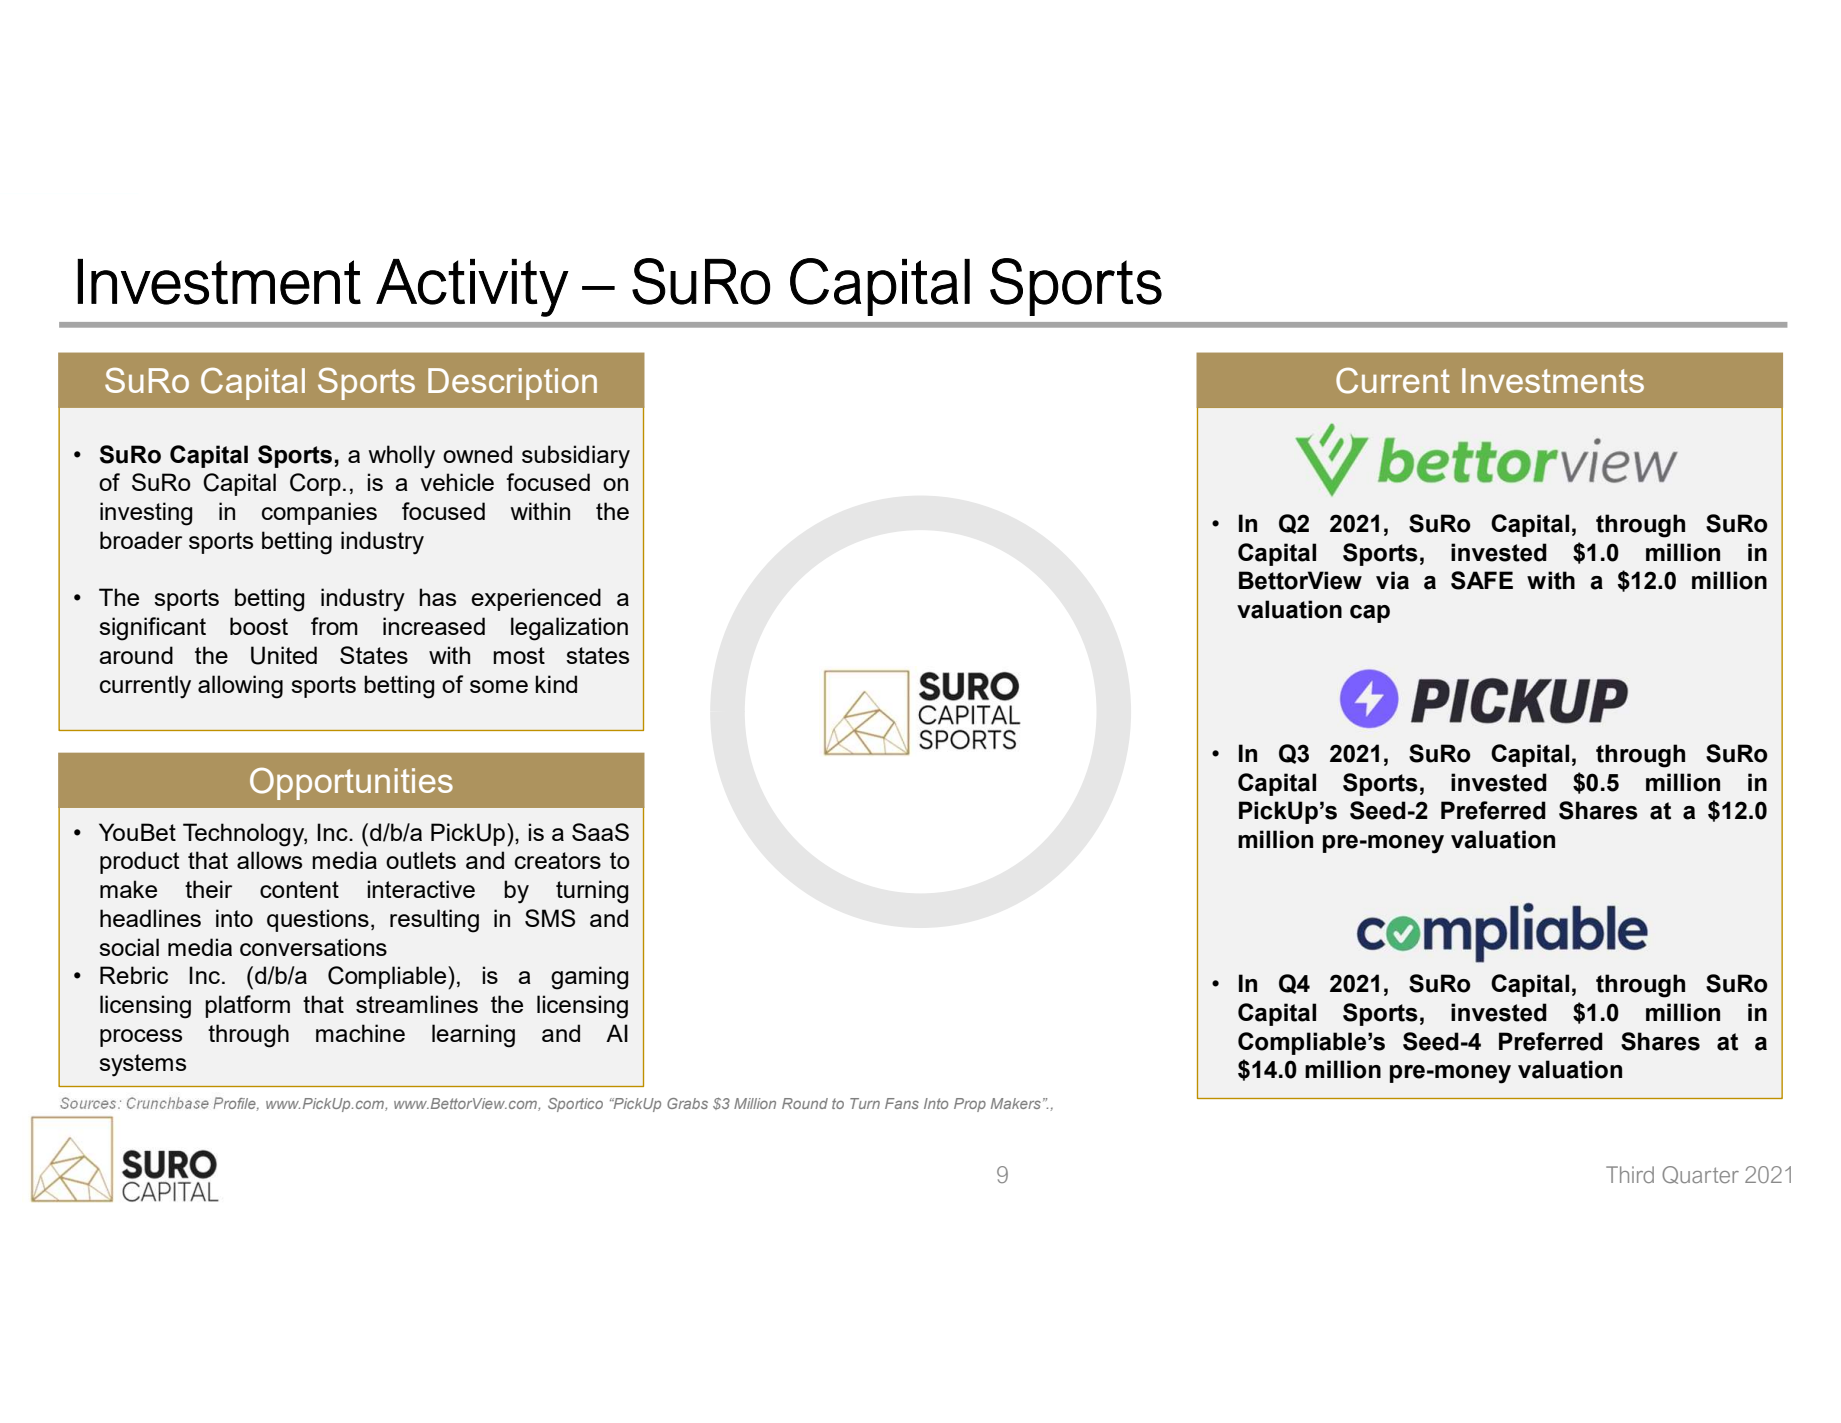 The image size is (1841, 1423). Describe the element at coordinates (259, 626) in the screenshot. I see `boost` at that location.
